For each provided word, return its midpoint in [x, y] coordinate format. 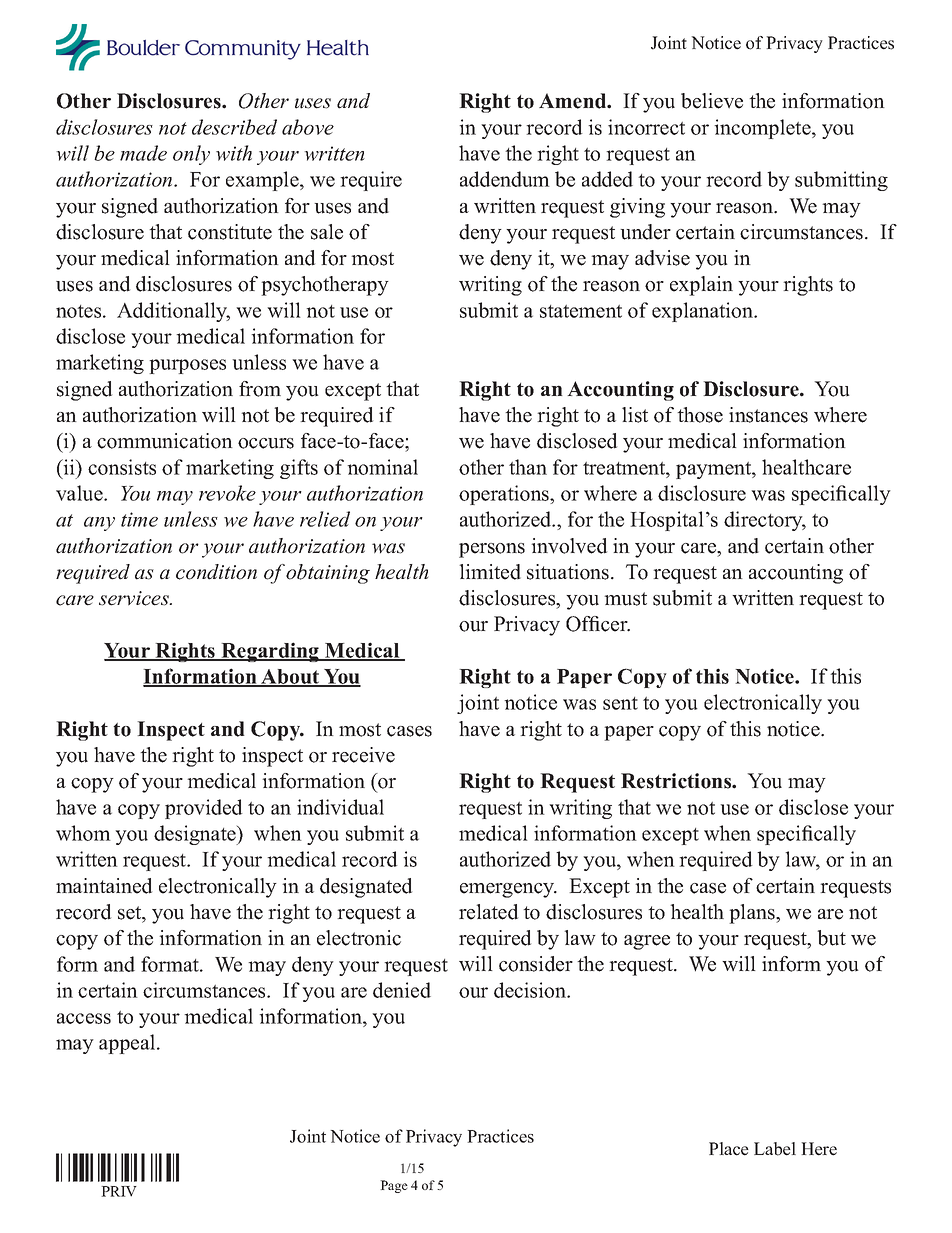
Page [394, 1186]
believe [712, 101]
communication [165, 441]
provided [204, 809]
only [191, 155]
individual [340, 807]
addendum [505, 179]
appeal [128, 1044]
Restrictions [677, 781]
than [528, 467]
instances [768, 415]
